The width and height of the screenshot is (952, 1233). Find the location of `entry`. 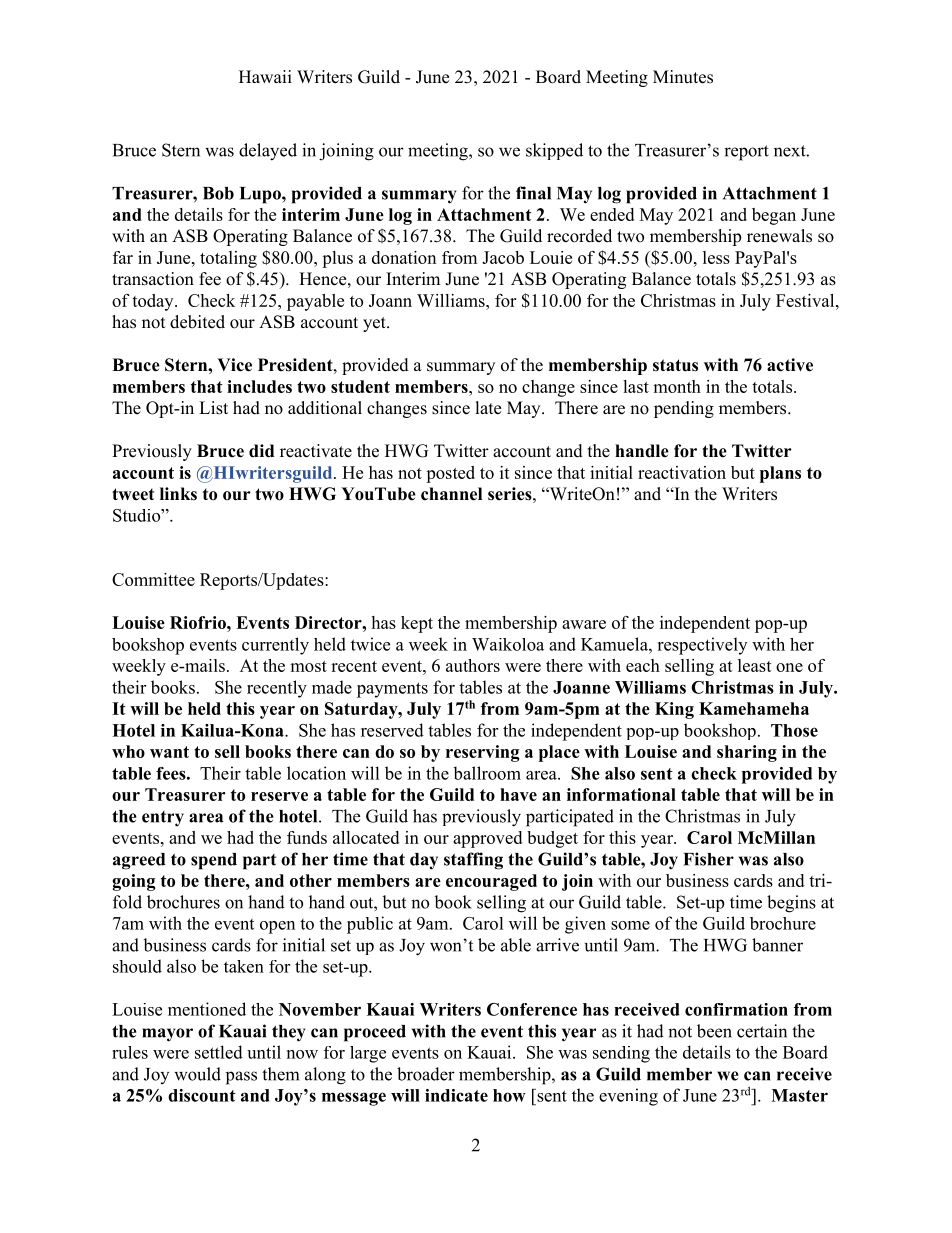

entry is located at coordinates (163, 819).
